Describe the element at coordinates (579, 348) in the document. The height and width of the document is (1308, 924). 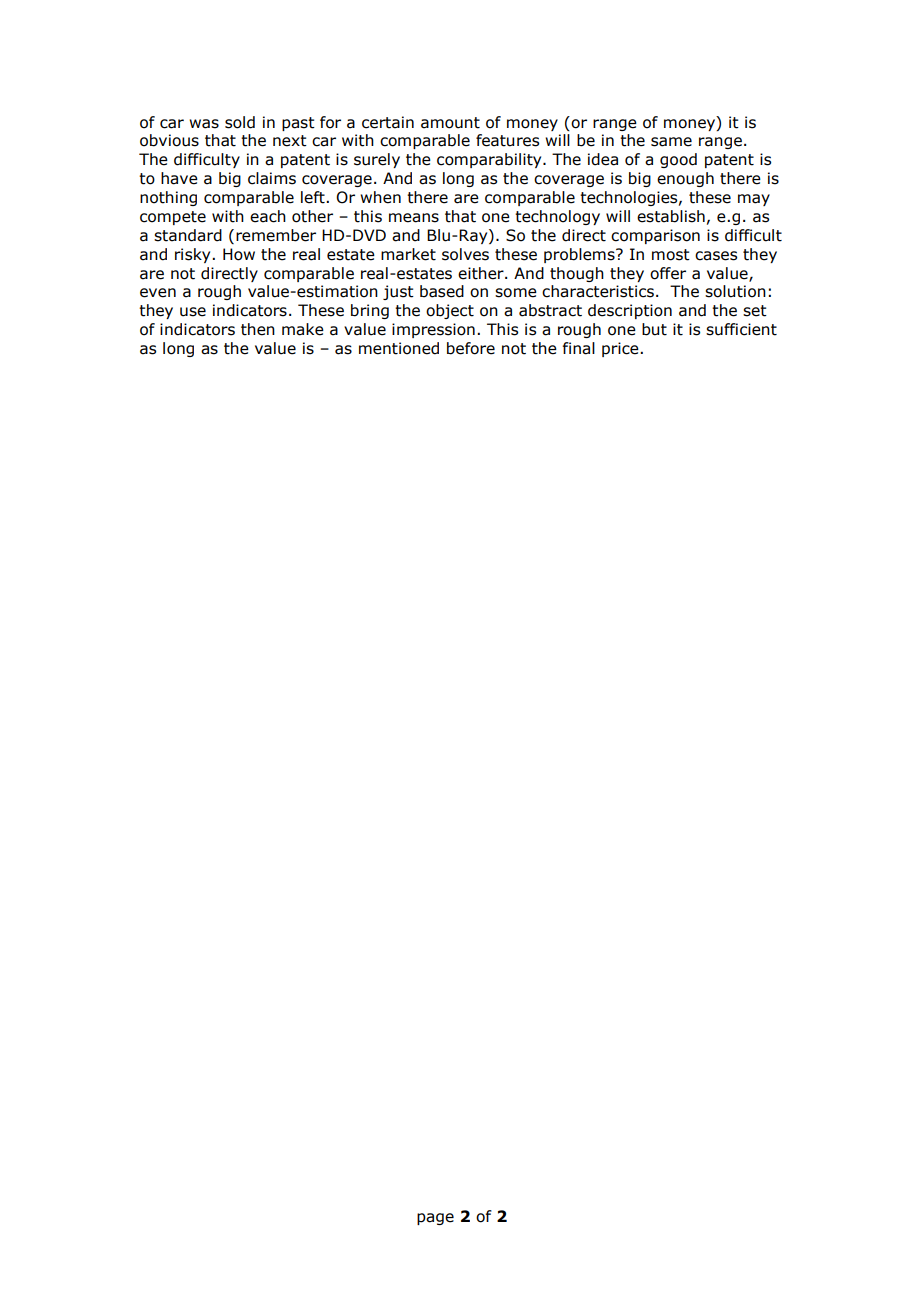
I see `final` at that location.
